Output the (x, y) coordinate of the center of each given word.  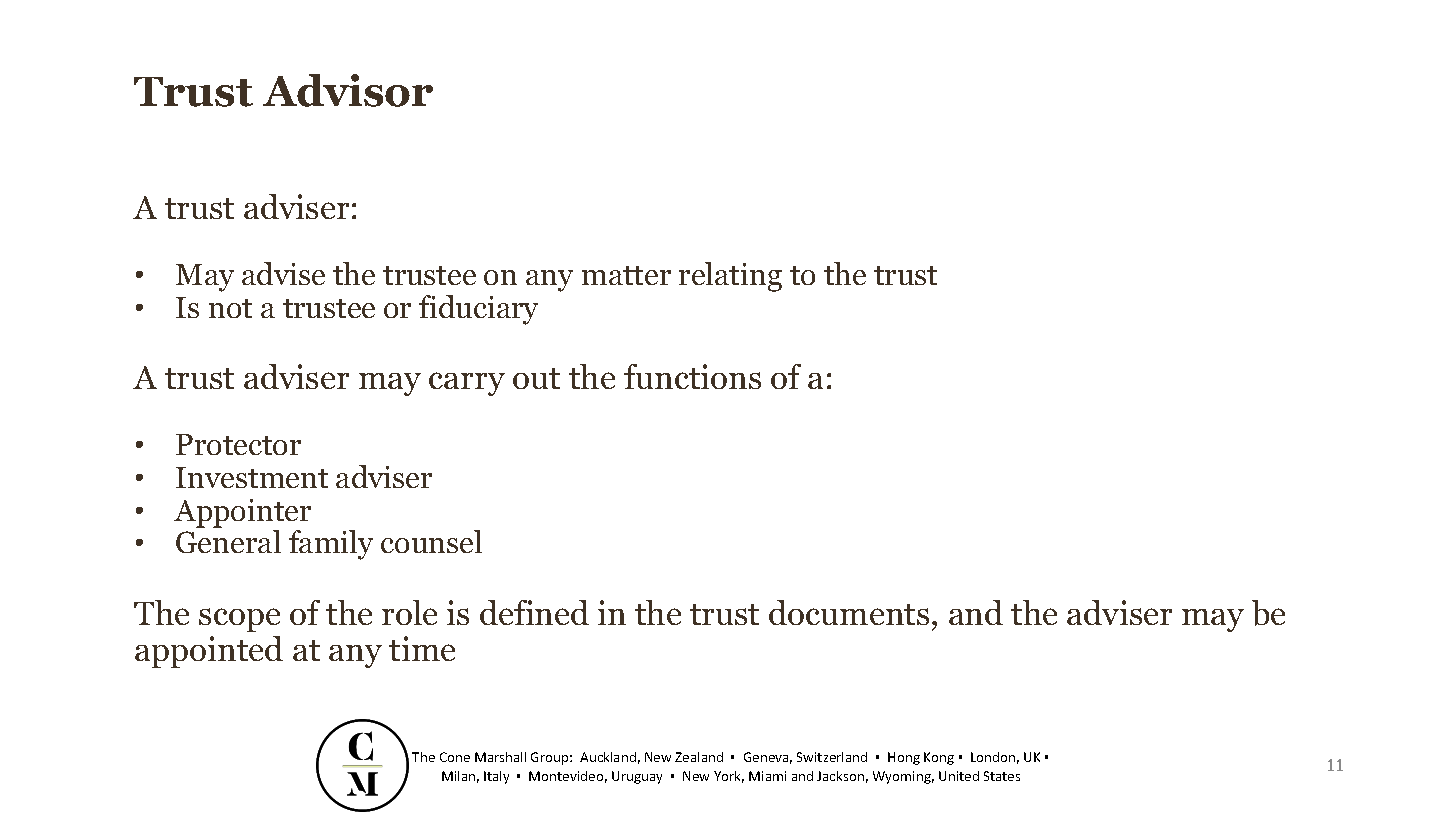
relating (730, 277)
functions (692, 376)
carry (467, 384)
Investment (252, 477)
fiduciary (478, 310)
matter (626, 275)
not (230, 308)
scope (239, 620)
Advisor (348, 90)
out (536, 378)
